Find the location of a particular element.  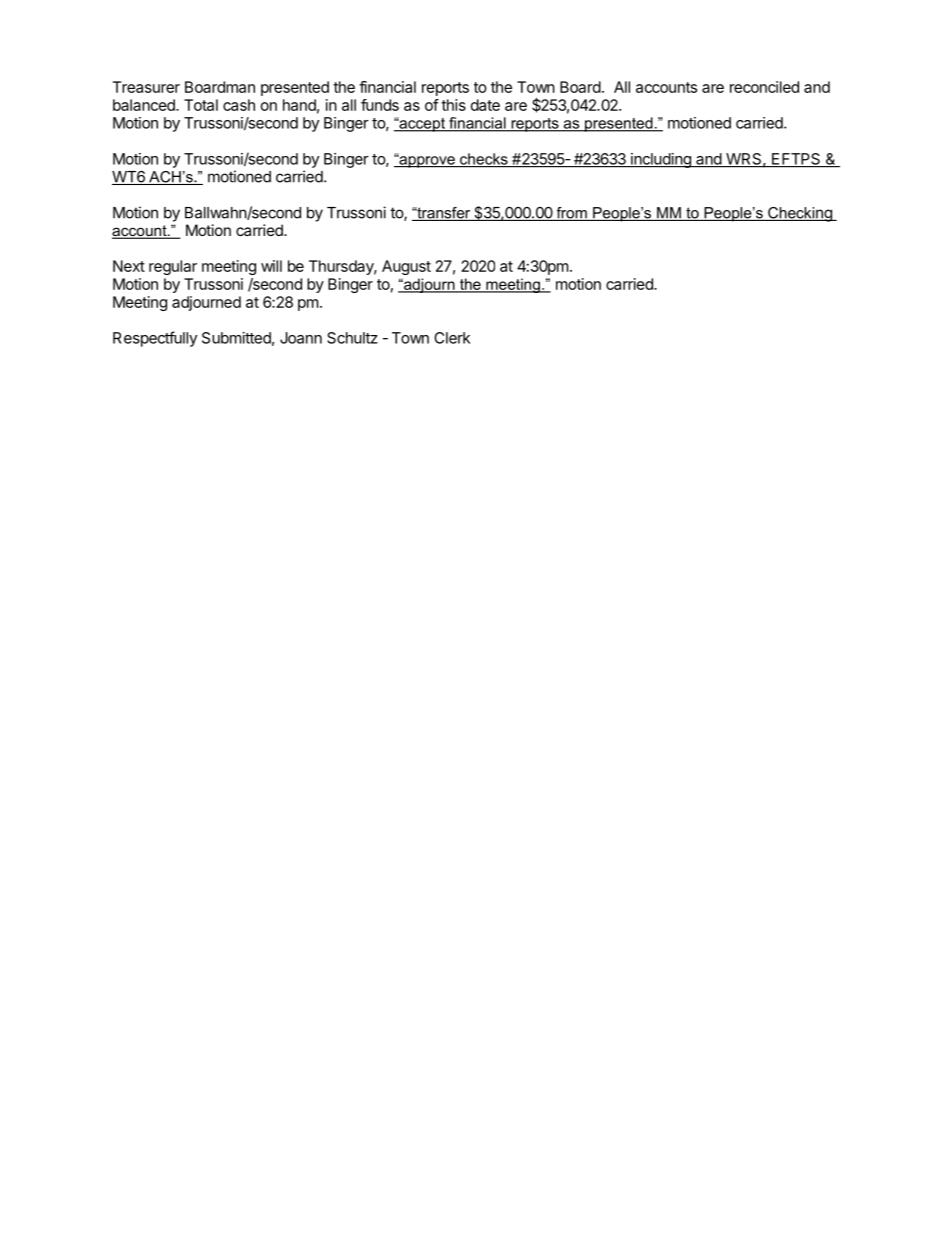

Respectfully is located at coordinates (155, 339).
